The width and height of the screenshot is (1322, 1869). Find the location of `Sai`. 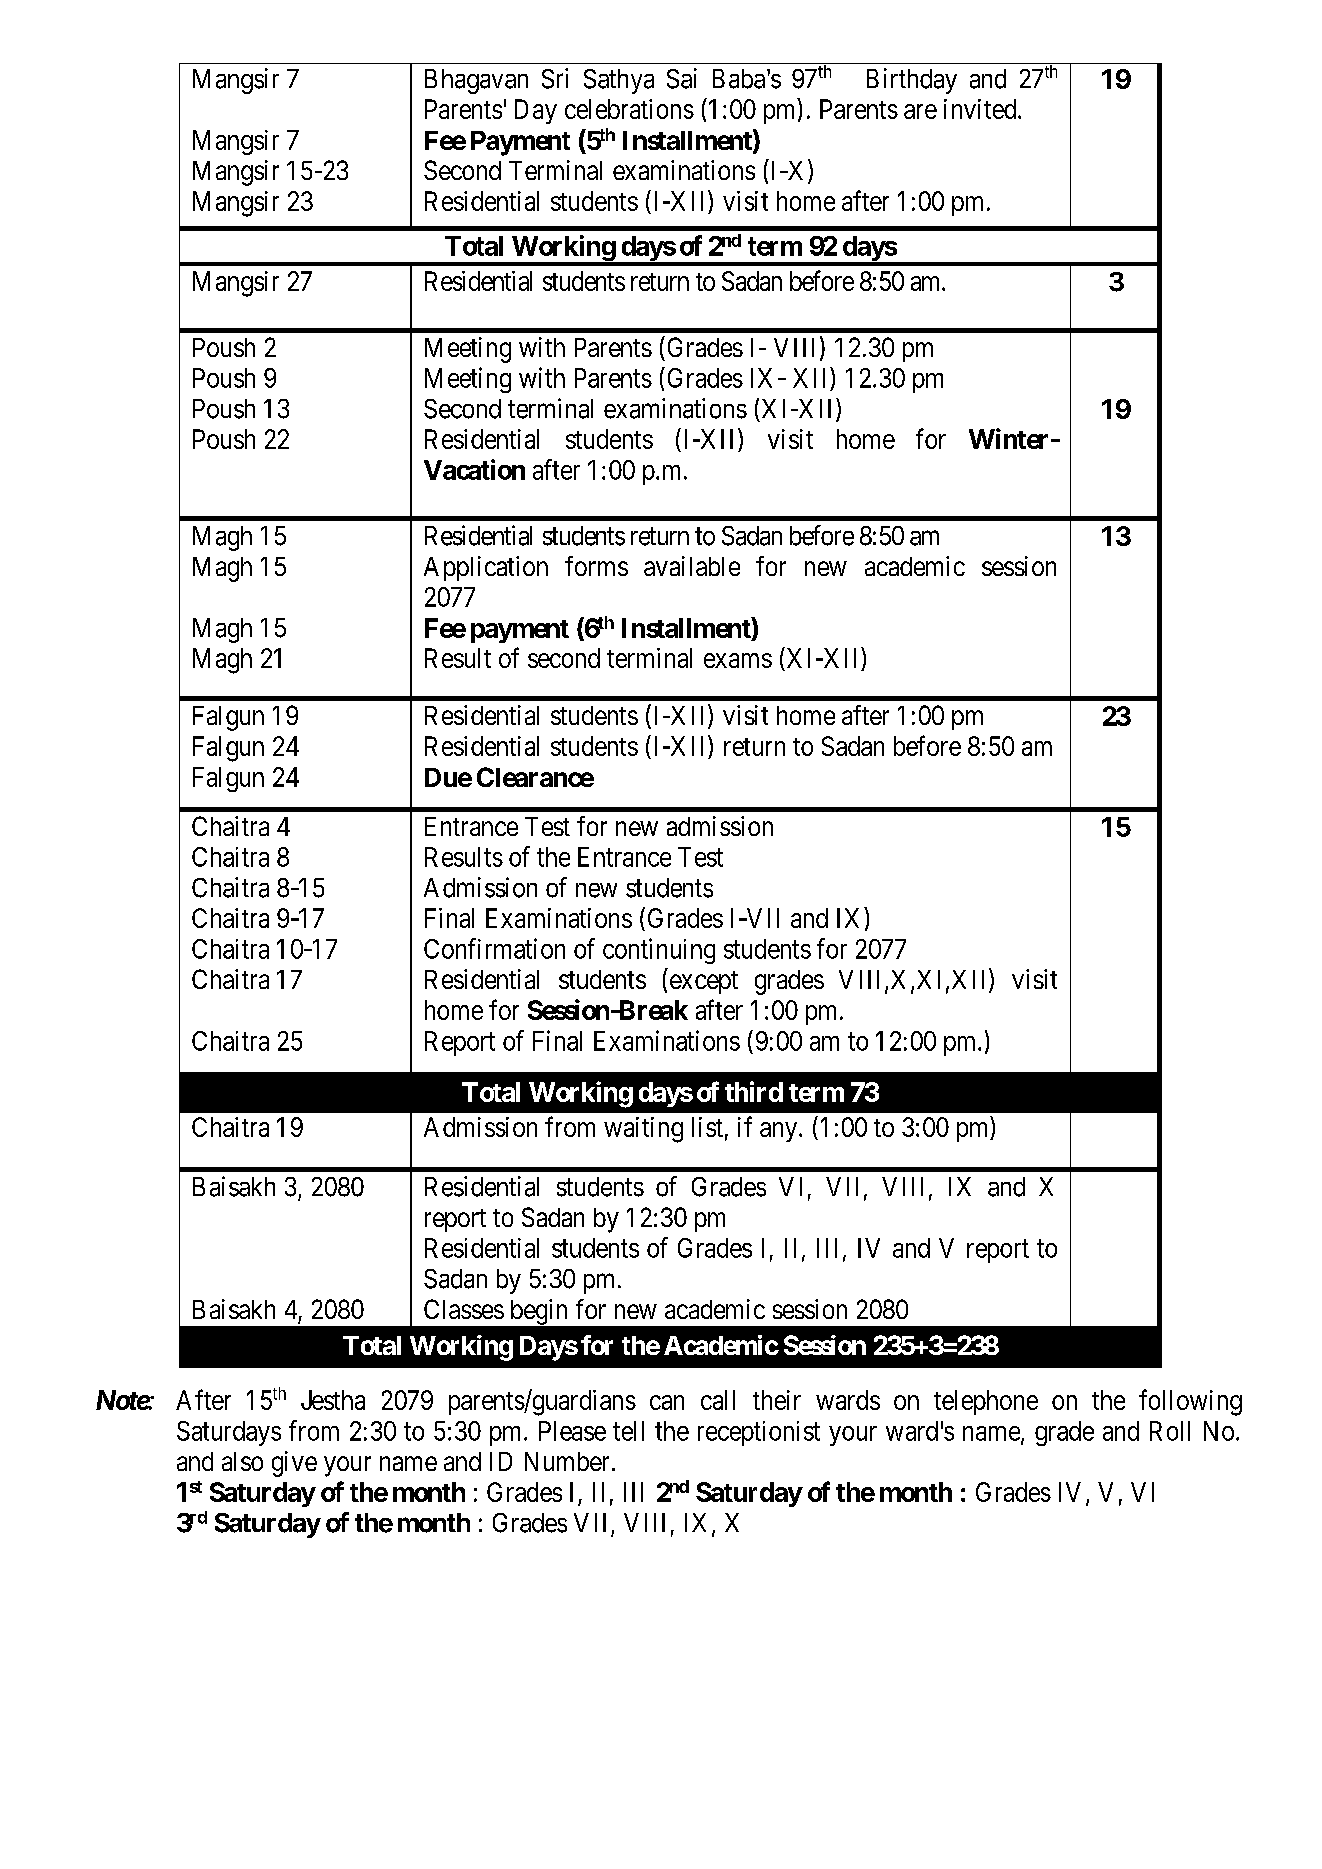

Sai is located at coordinates (682, 78).
